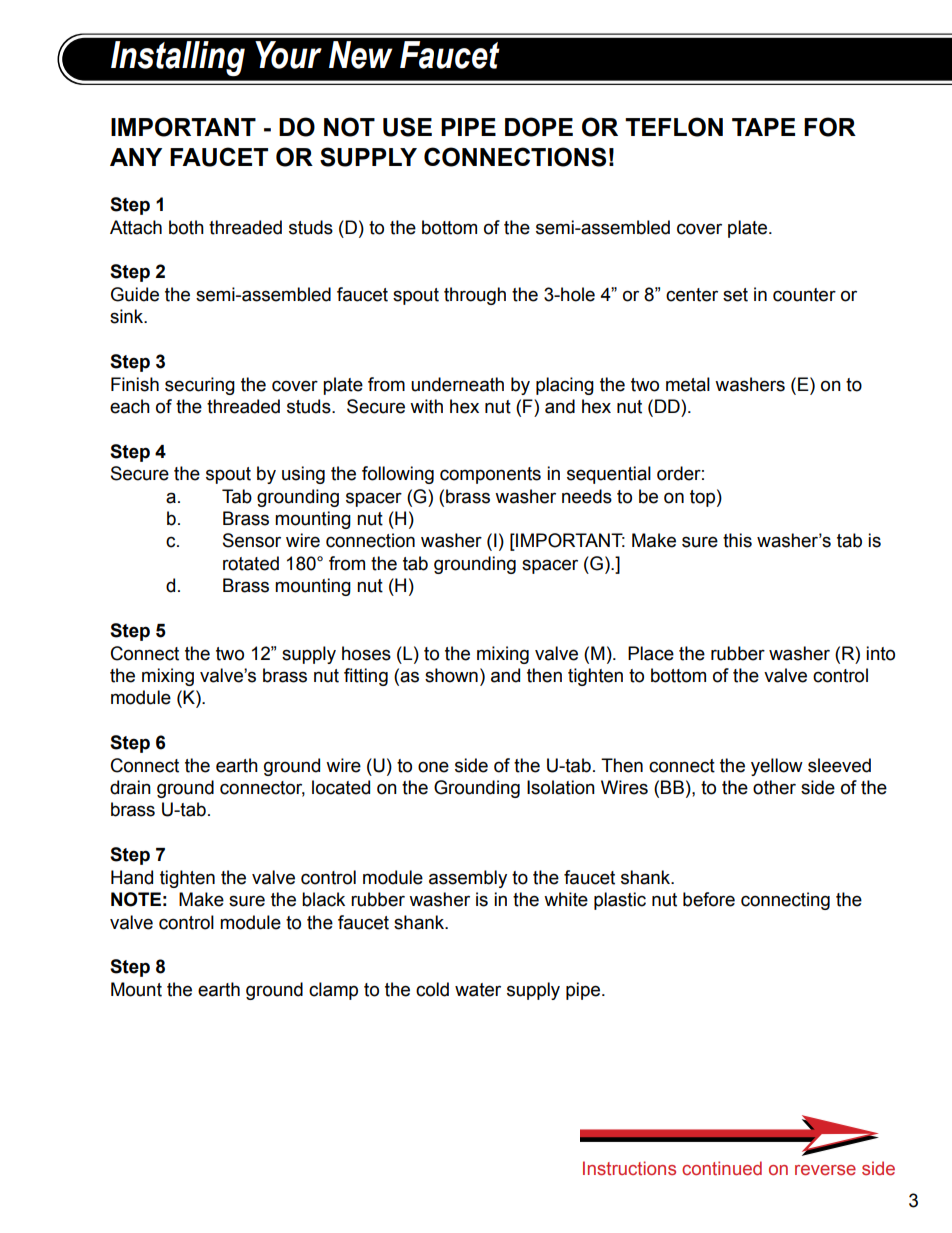 The height and width of the image is (1233, 952). Describe the element at coordinates (130, 787) in the image. I see `drain` at that location.
